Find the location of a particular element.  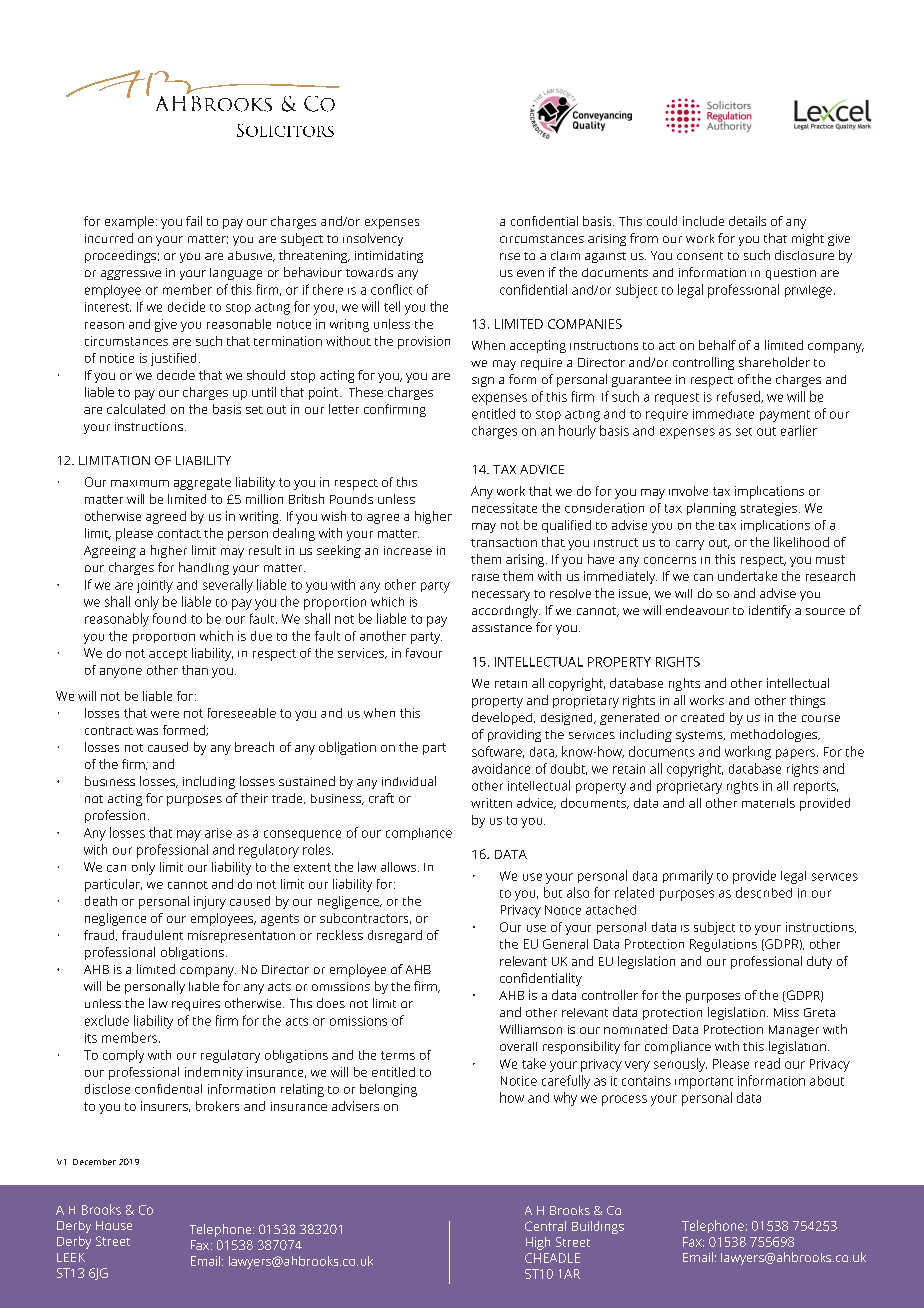

allows is located at coordinates (400, 867).
